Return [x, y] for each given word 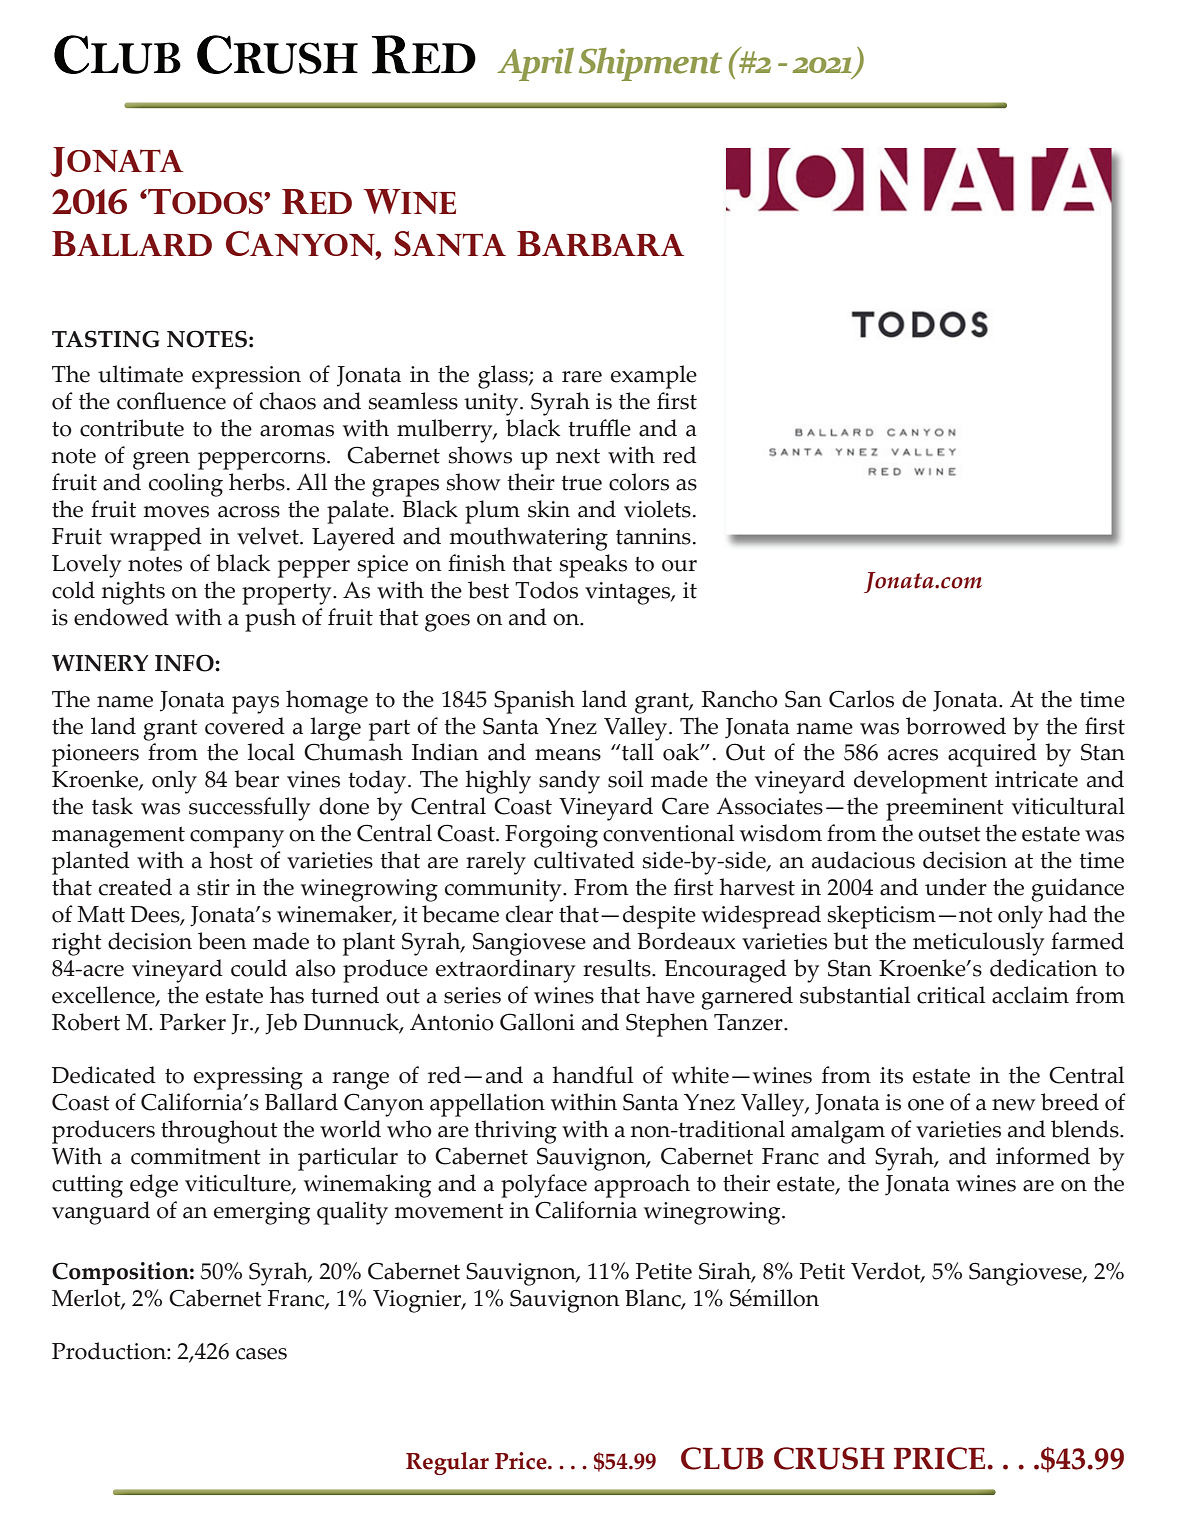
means [568, 755]
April [535, 64]
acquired [992, 755]
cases [261, 1354]
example [654, 377]
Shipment [650, 64]
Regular [447, 1463]
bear [256, 779]
